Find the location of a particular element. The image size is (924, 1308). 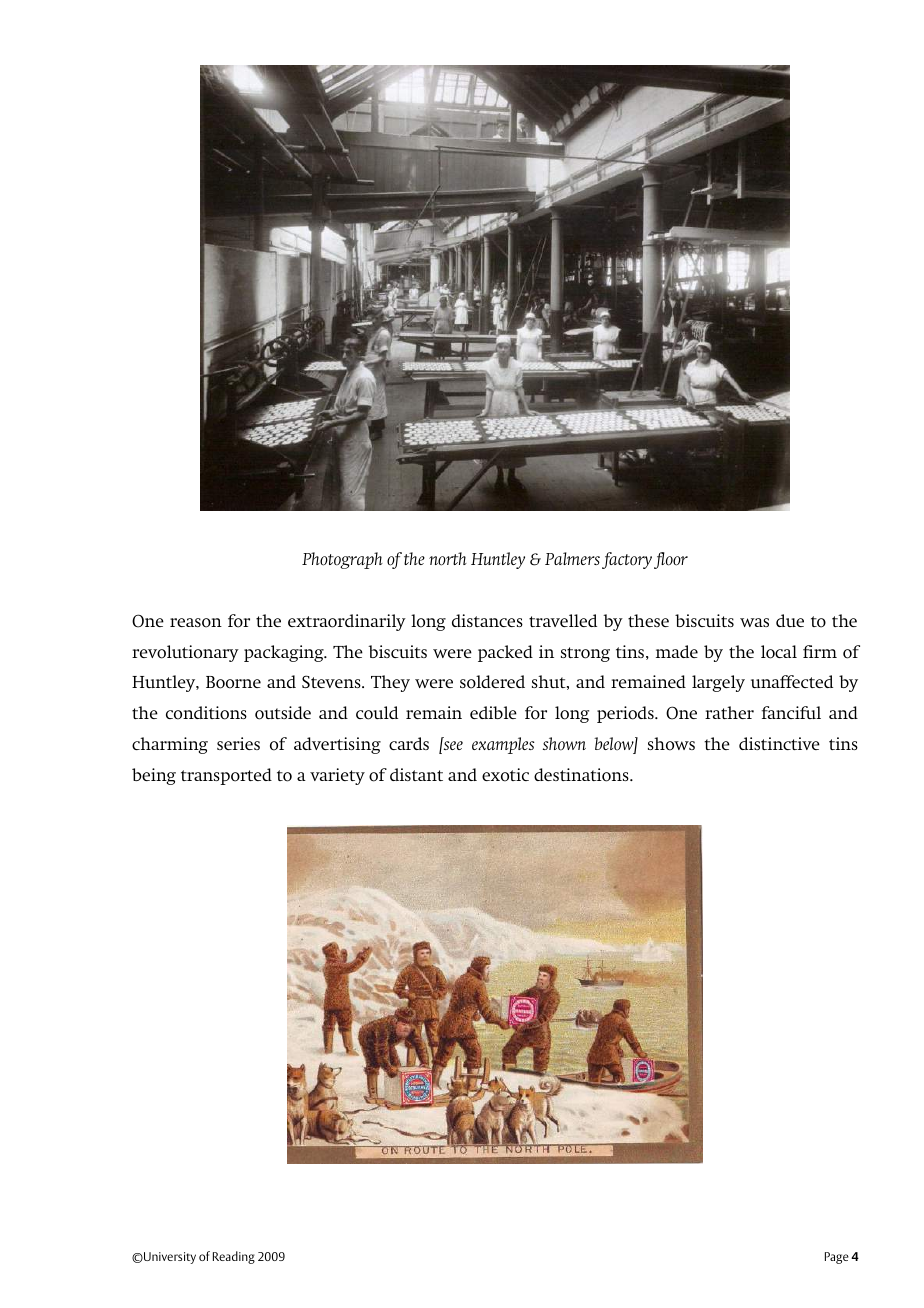

exotic is located at coordinates (505, 775).
